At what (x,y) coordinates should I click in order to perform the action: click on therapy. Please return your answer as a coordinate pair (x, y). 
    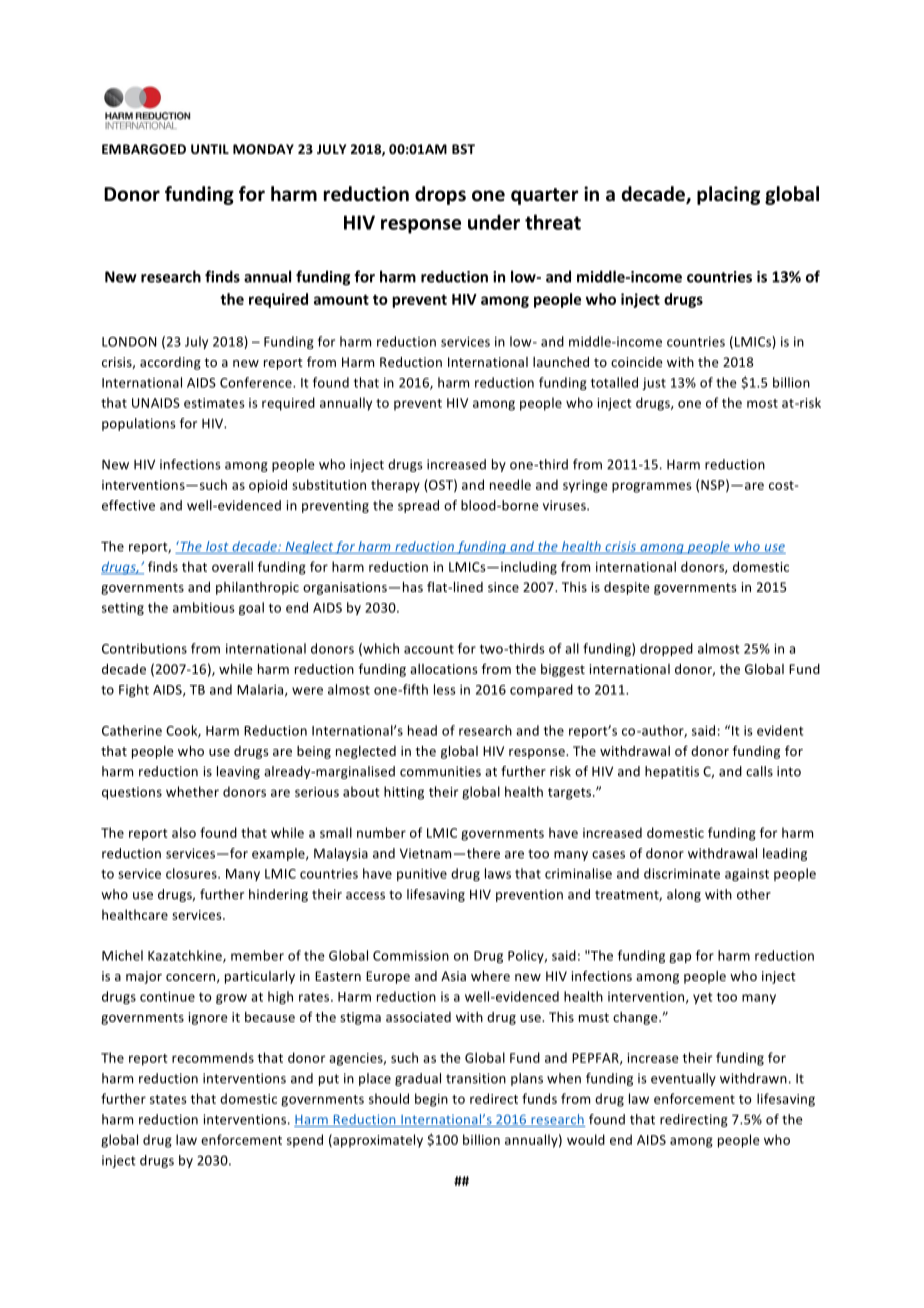
    Looking at the image, I should click on (395, 486).
